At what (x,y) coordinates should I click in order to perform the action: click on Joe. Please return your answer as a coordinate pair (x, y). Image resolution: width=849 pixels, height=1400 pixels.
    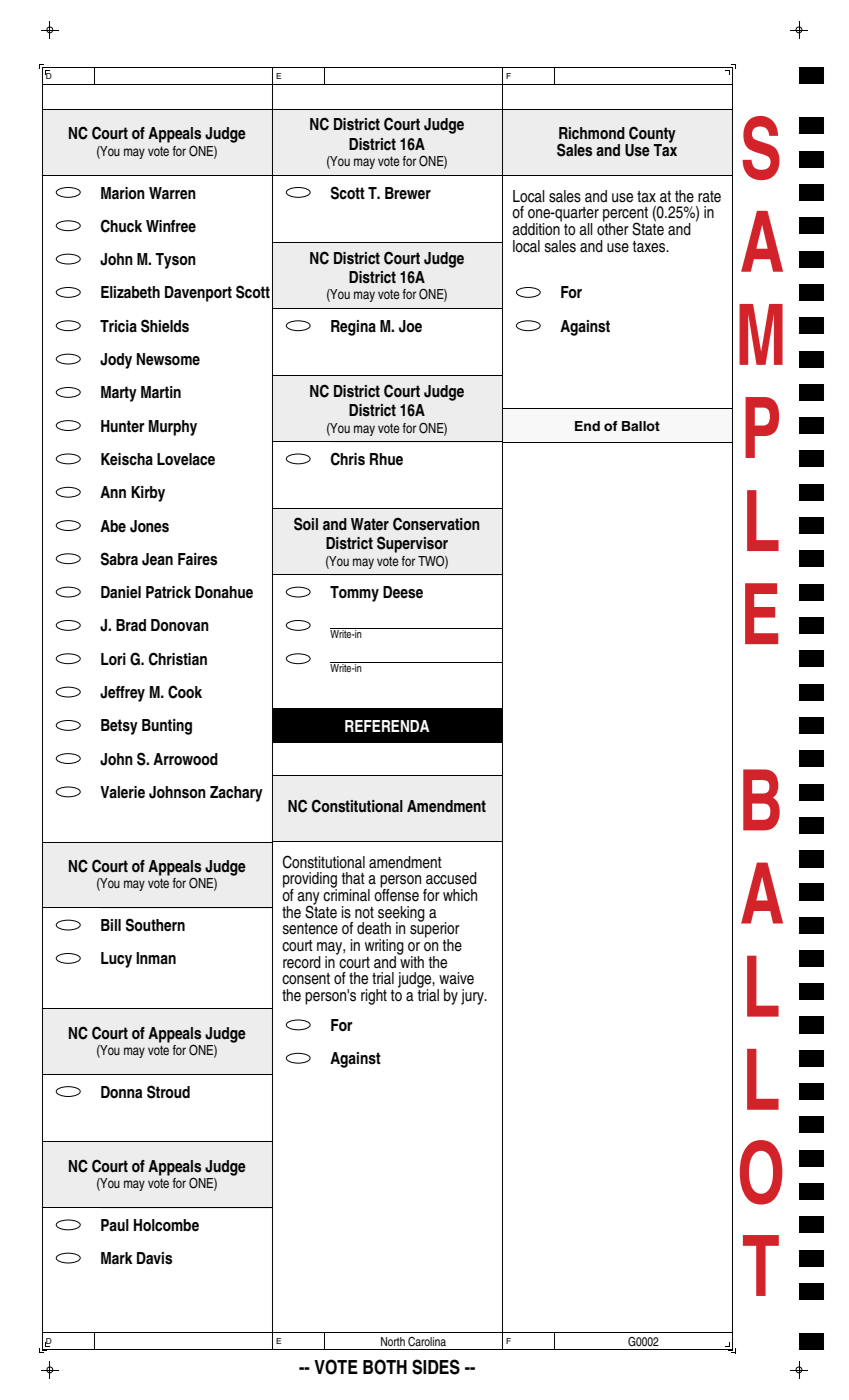
    Looking at the image, I should click on (410, 326).
